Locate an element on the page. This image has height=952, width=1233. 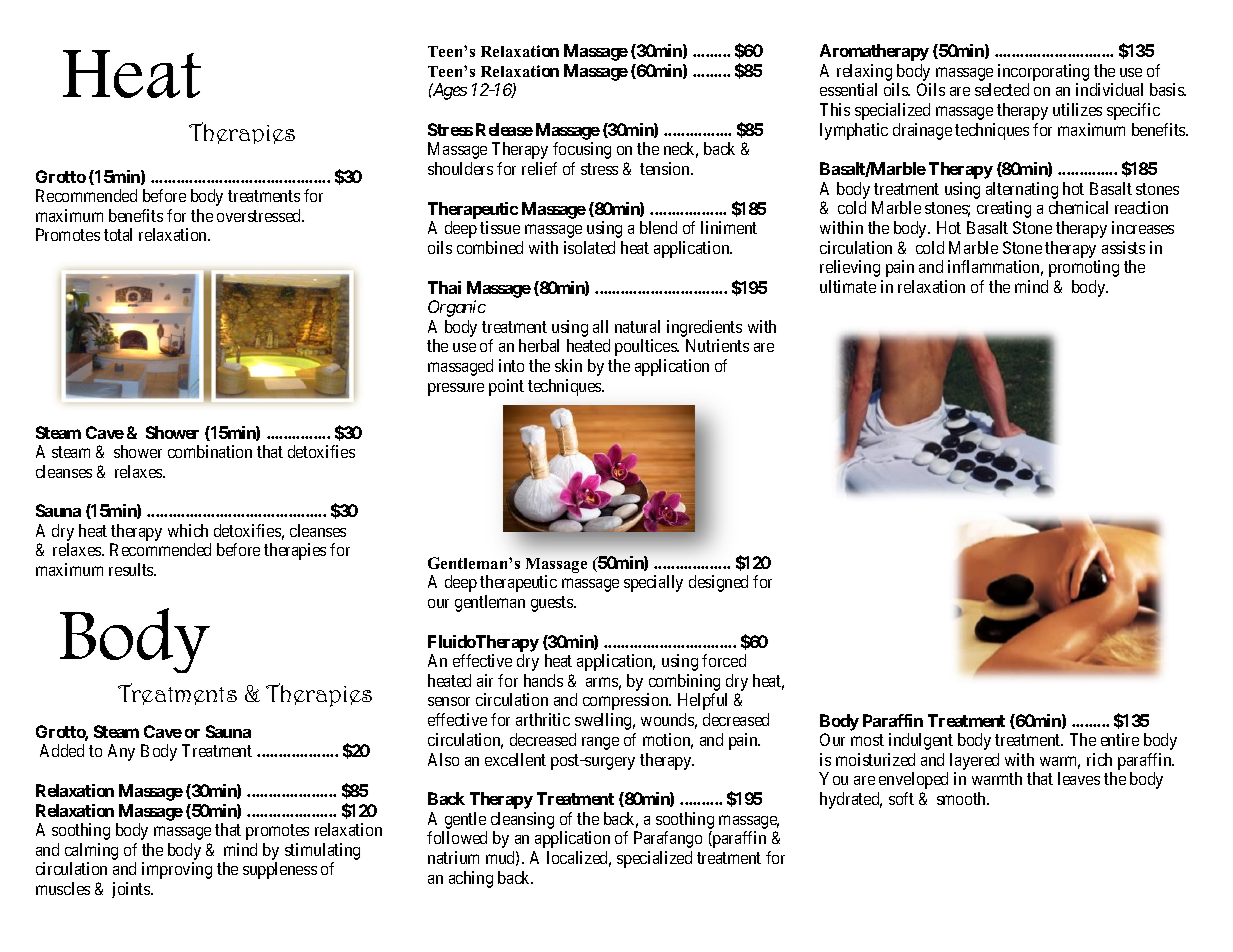
improving is located at coordinates (177, 870).
